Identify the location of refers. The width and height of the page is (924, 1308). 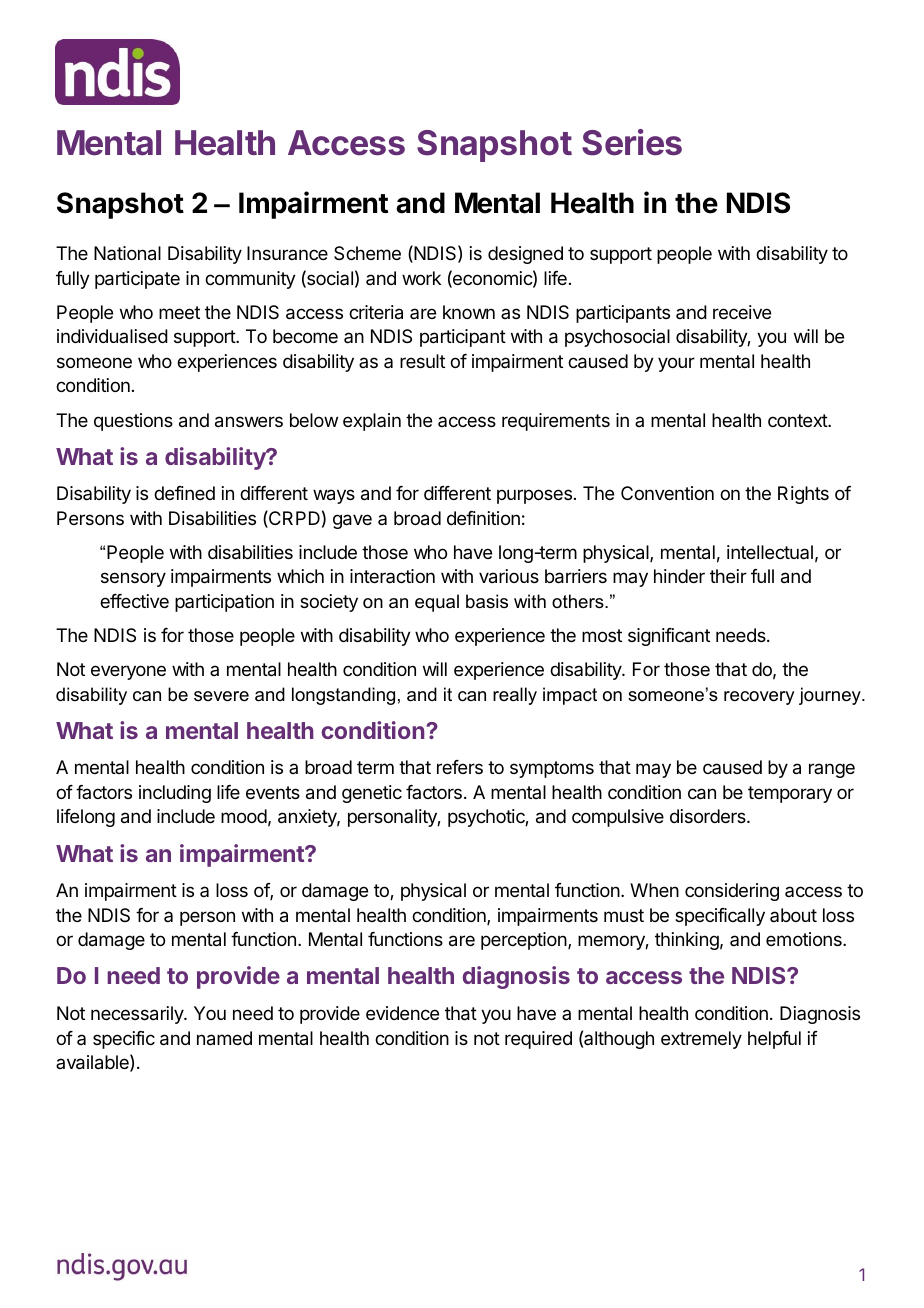
(460, 767).
